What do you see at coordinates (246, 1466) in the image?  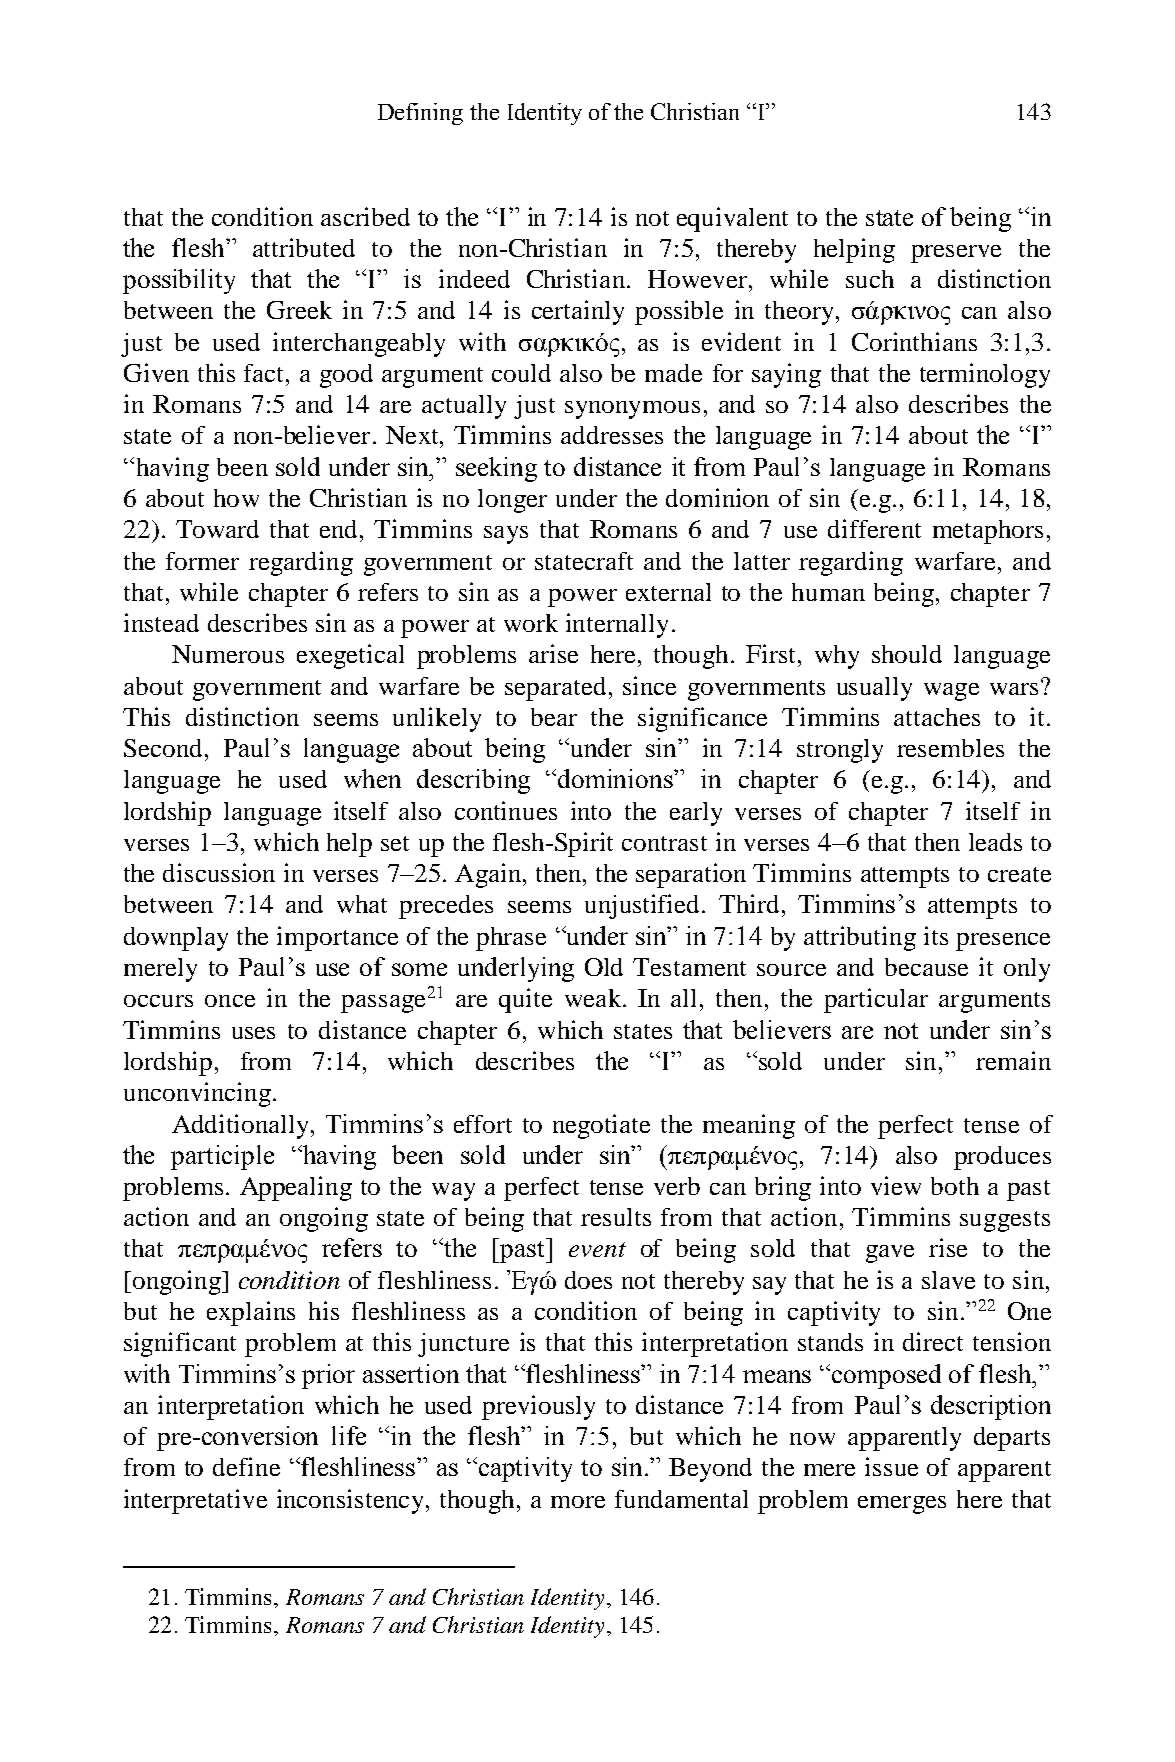 I see `define` at bounding box center [246, 1466].
